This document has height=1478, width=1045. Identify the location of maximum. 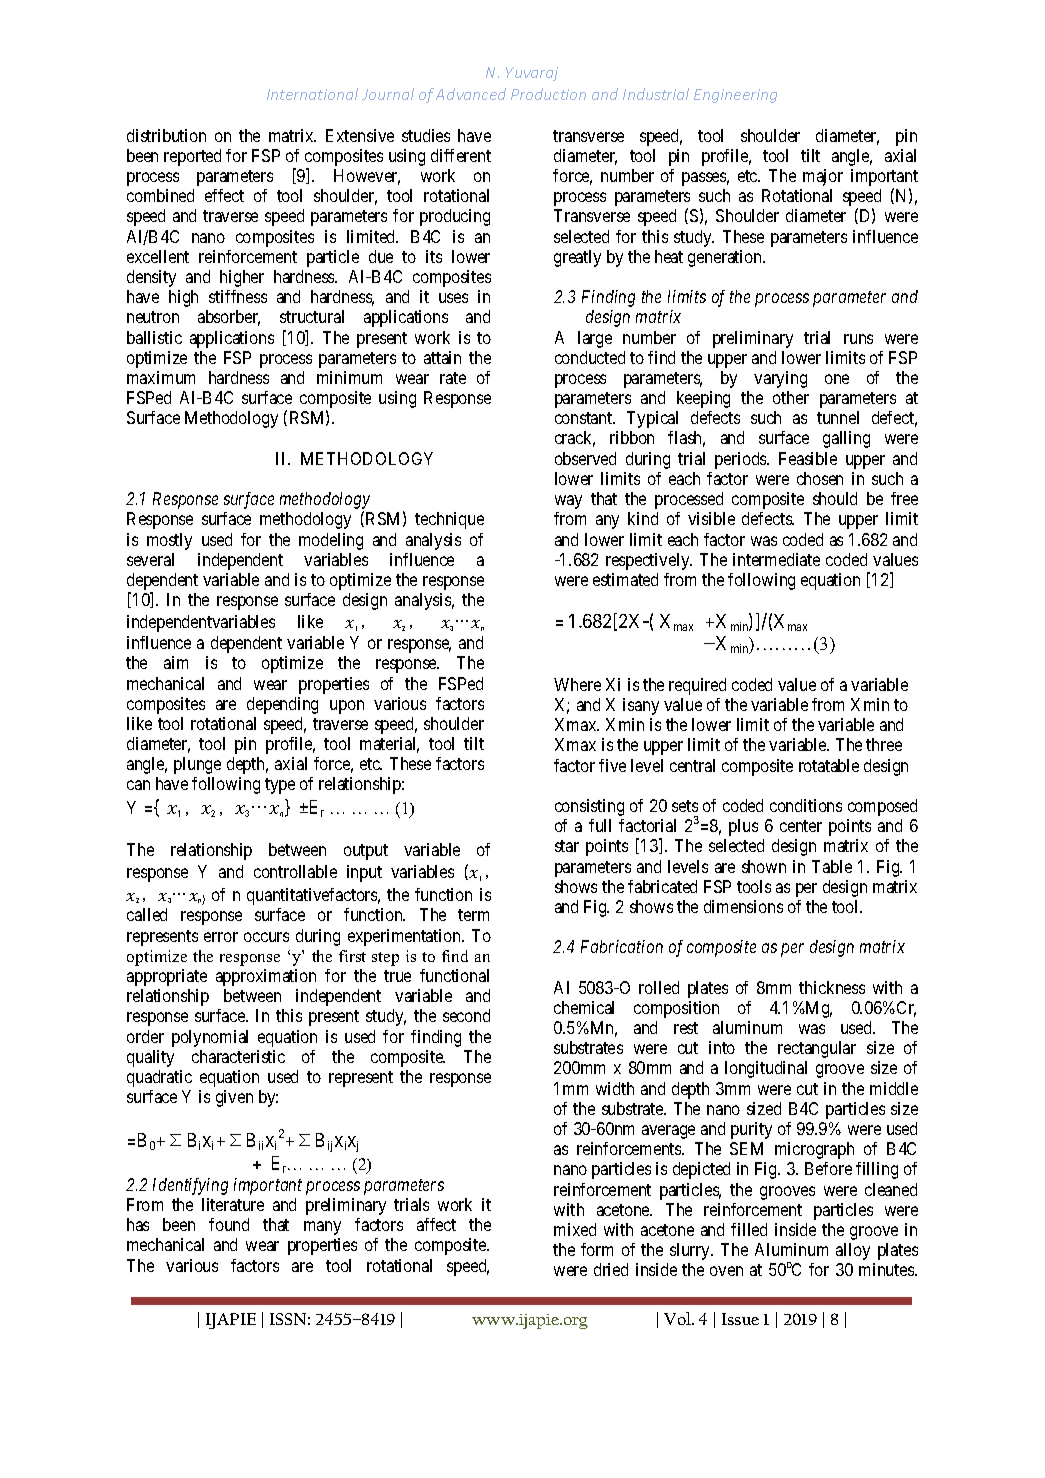
(161, 377).
